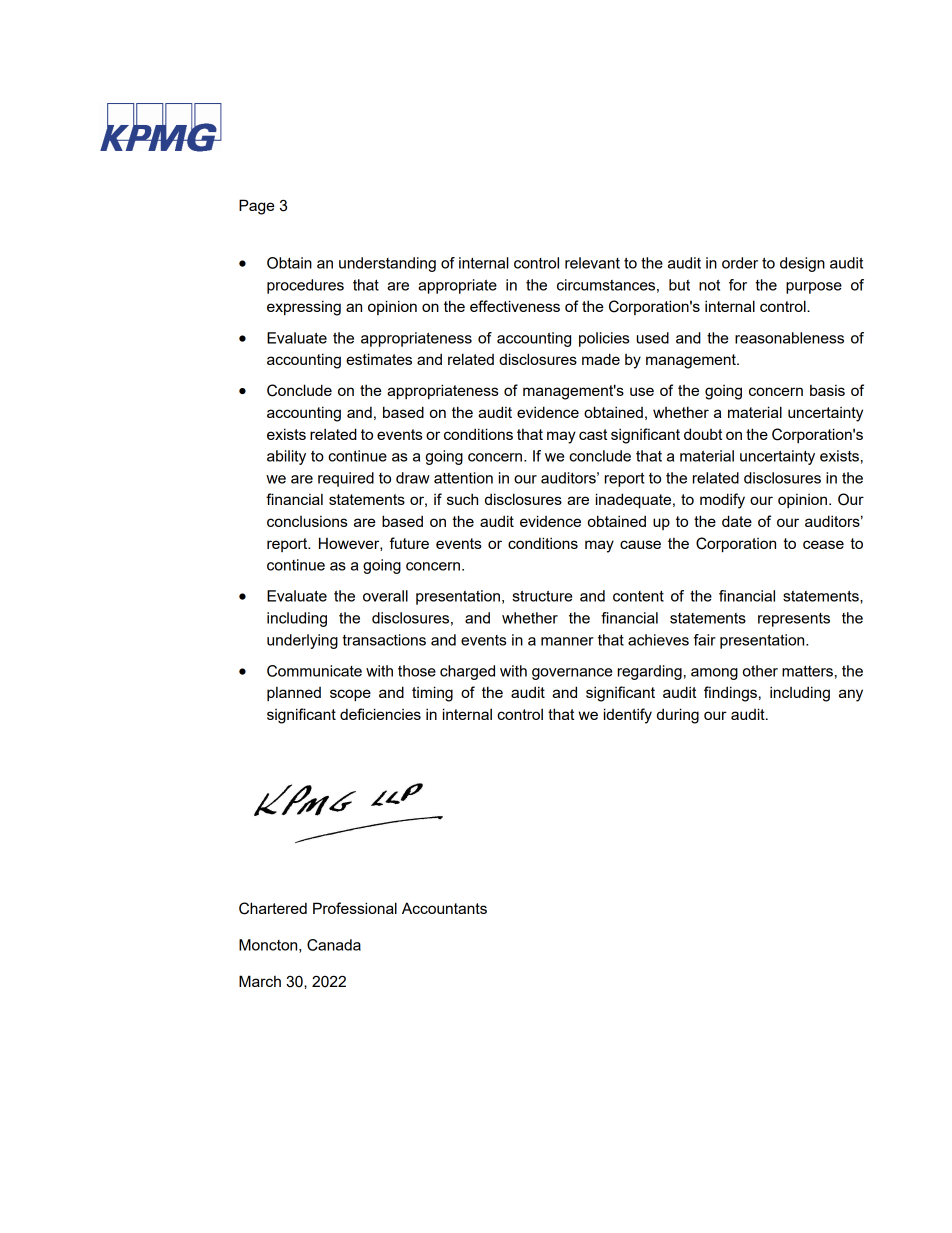  Describe the element at coordinates (542, 596) in the screenshot. I see `structure` at that location.
